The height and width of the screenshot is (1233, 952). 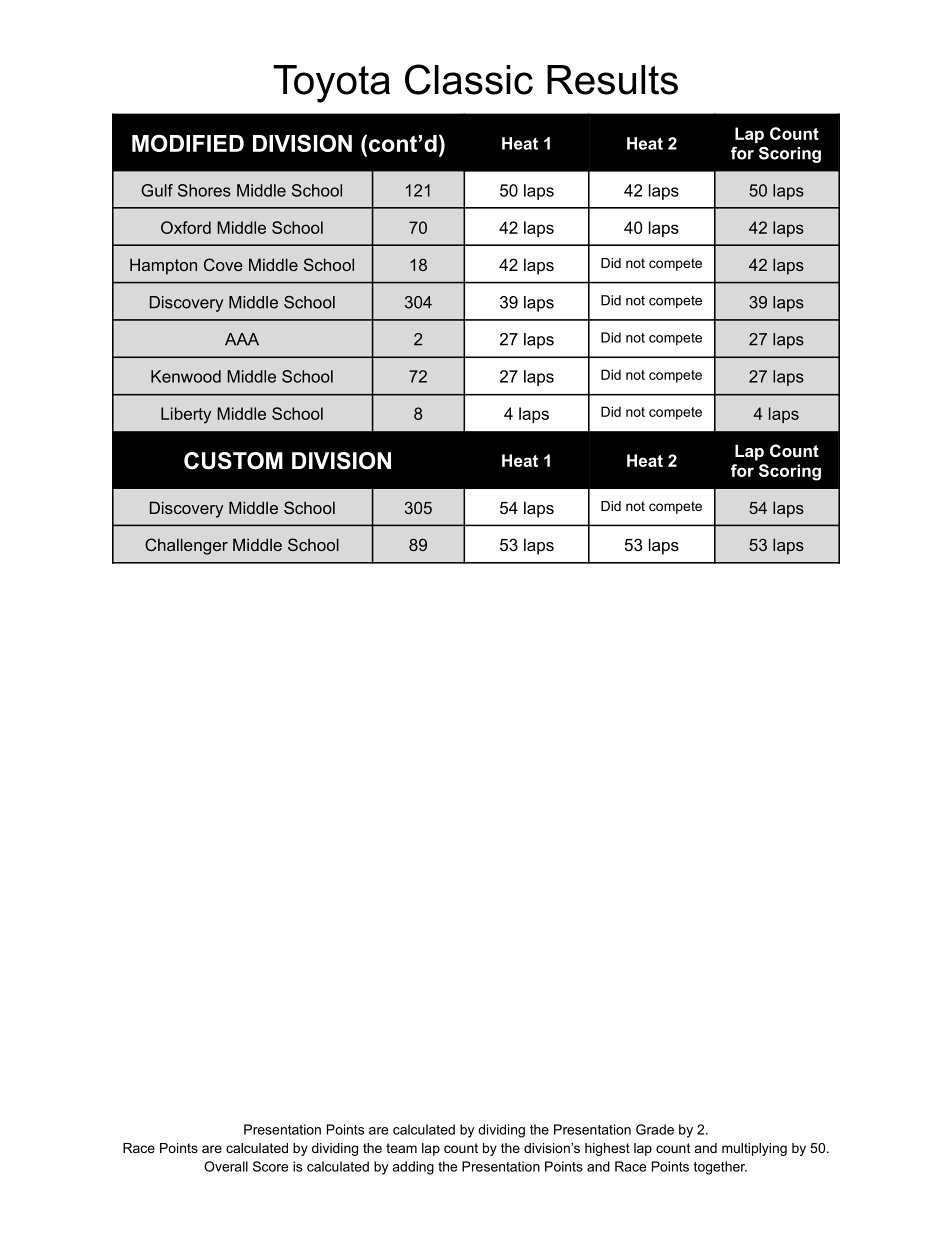 I want to click on Classic, so click(x=469, y=79).
